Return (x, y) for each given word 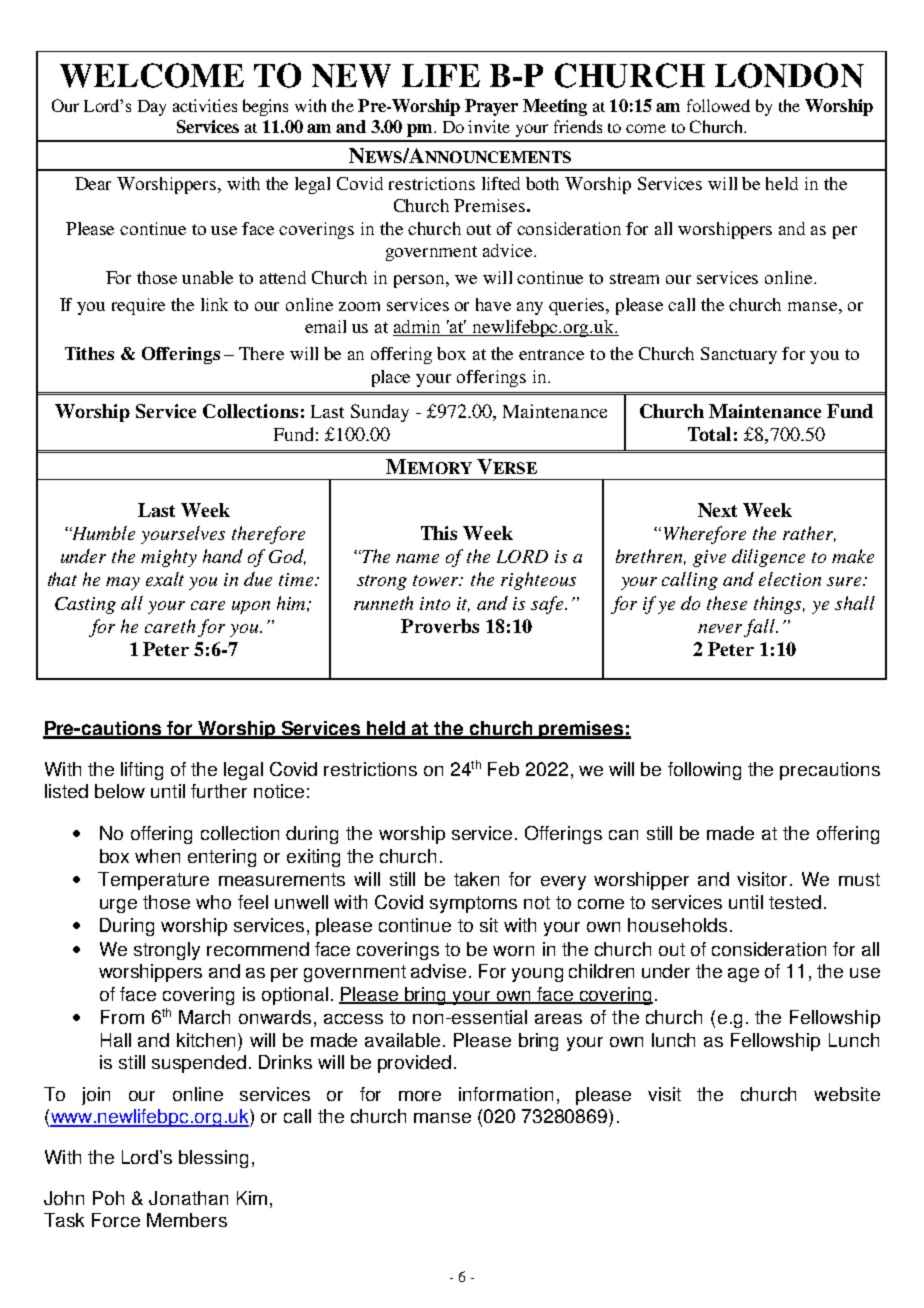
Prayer (491, 107)
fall (761, 628)
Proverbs (440, 626)
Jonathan (188, 1198)
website (847, 1094)
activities (205, 105)
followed (718, 105)
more (420, 1096)
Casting (85, 605)
